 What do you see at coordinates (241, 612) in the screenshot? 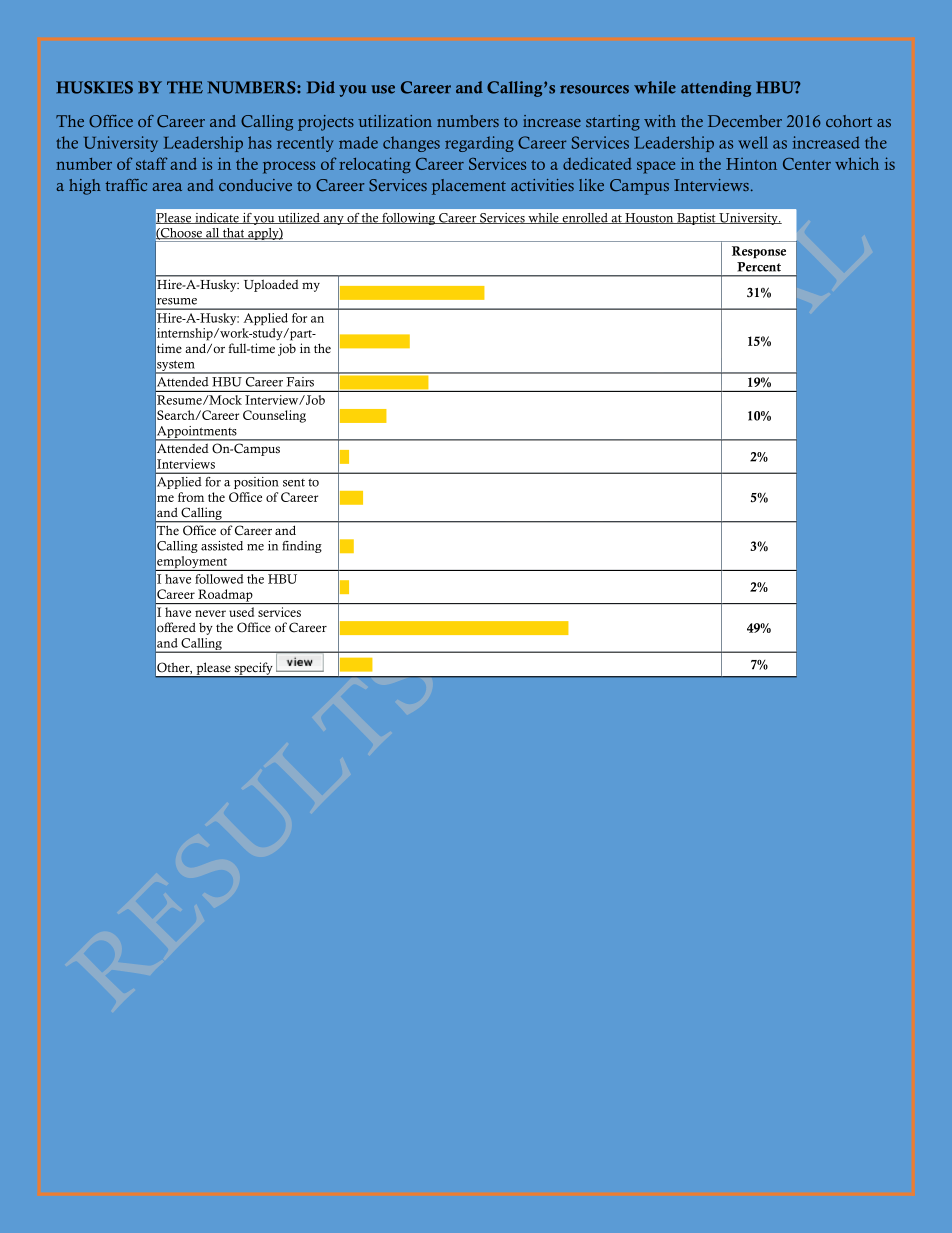
I see `used` at bounding box center [241, 612].
